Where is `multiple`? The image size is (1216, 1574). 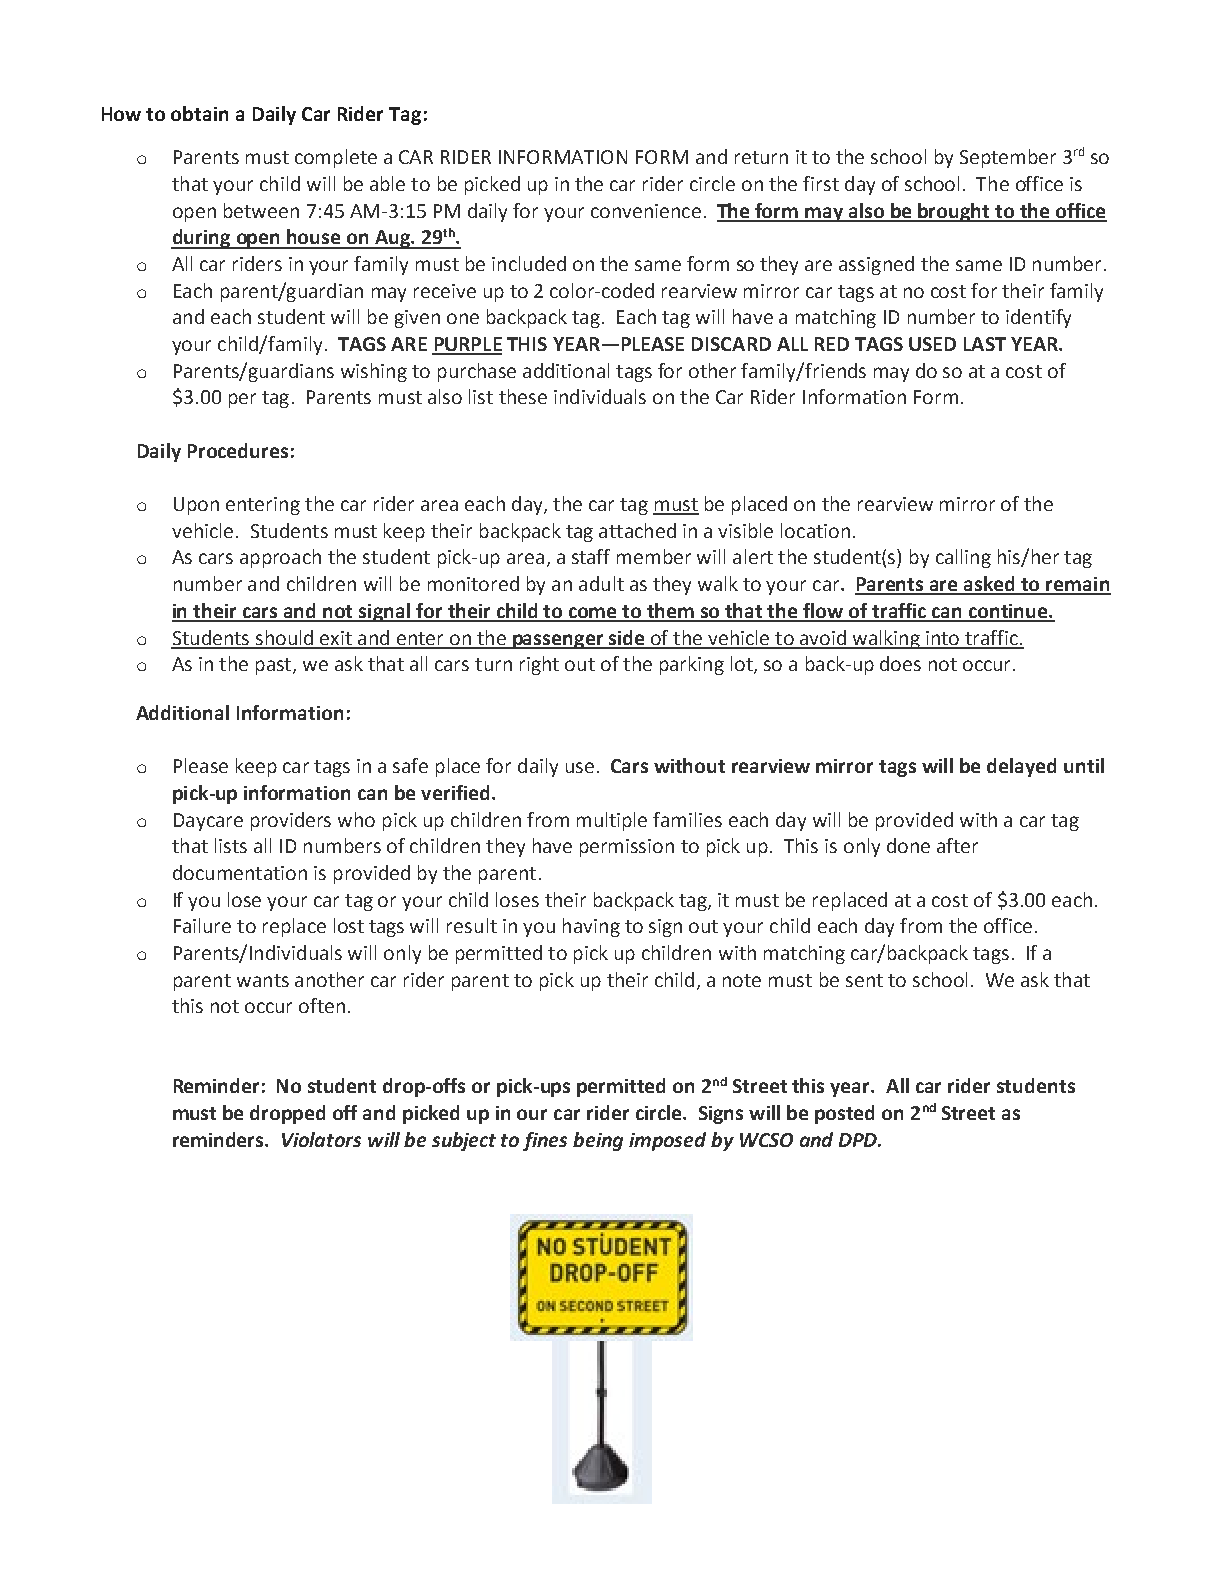
multiple is located at coordinates (612, 821).
